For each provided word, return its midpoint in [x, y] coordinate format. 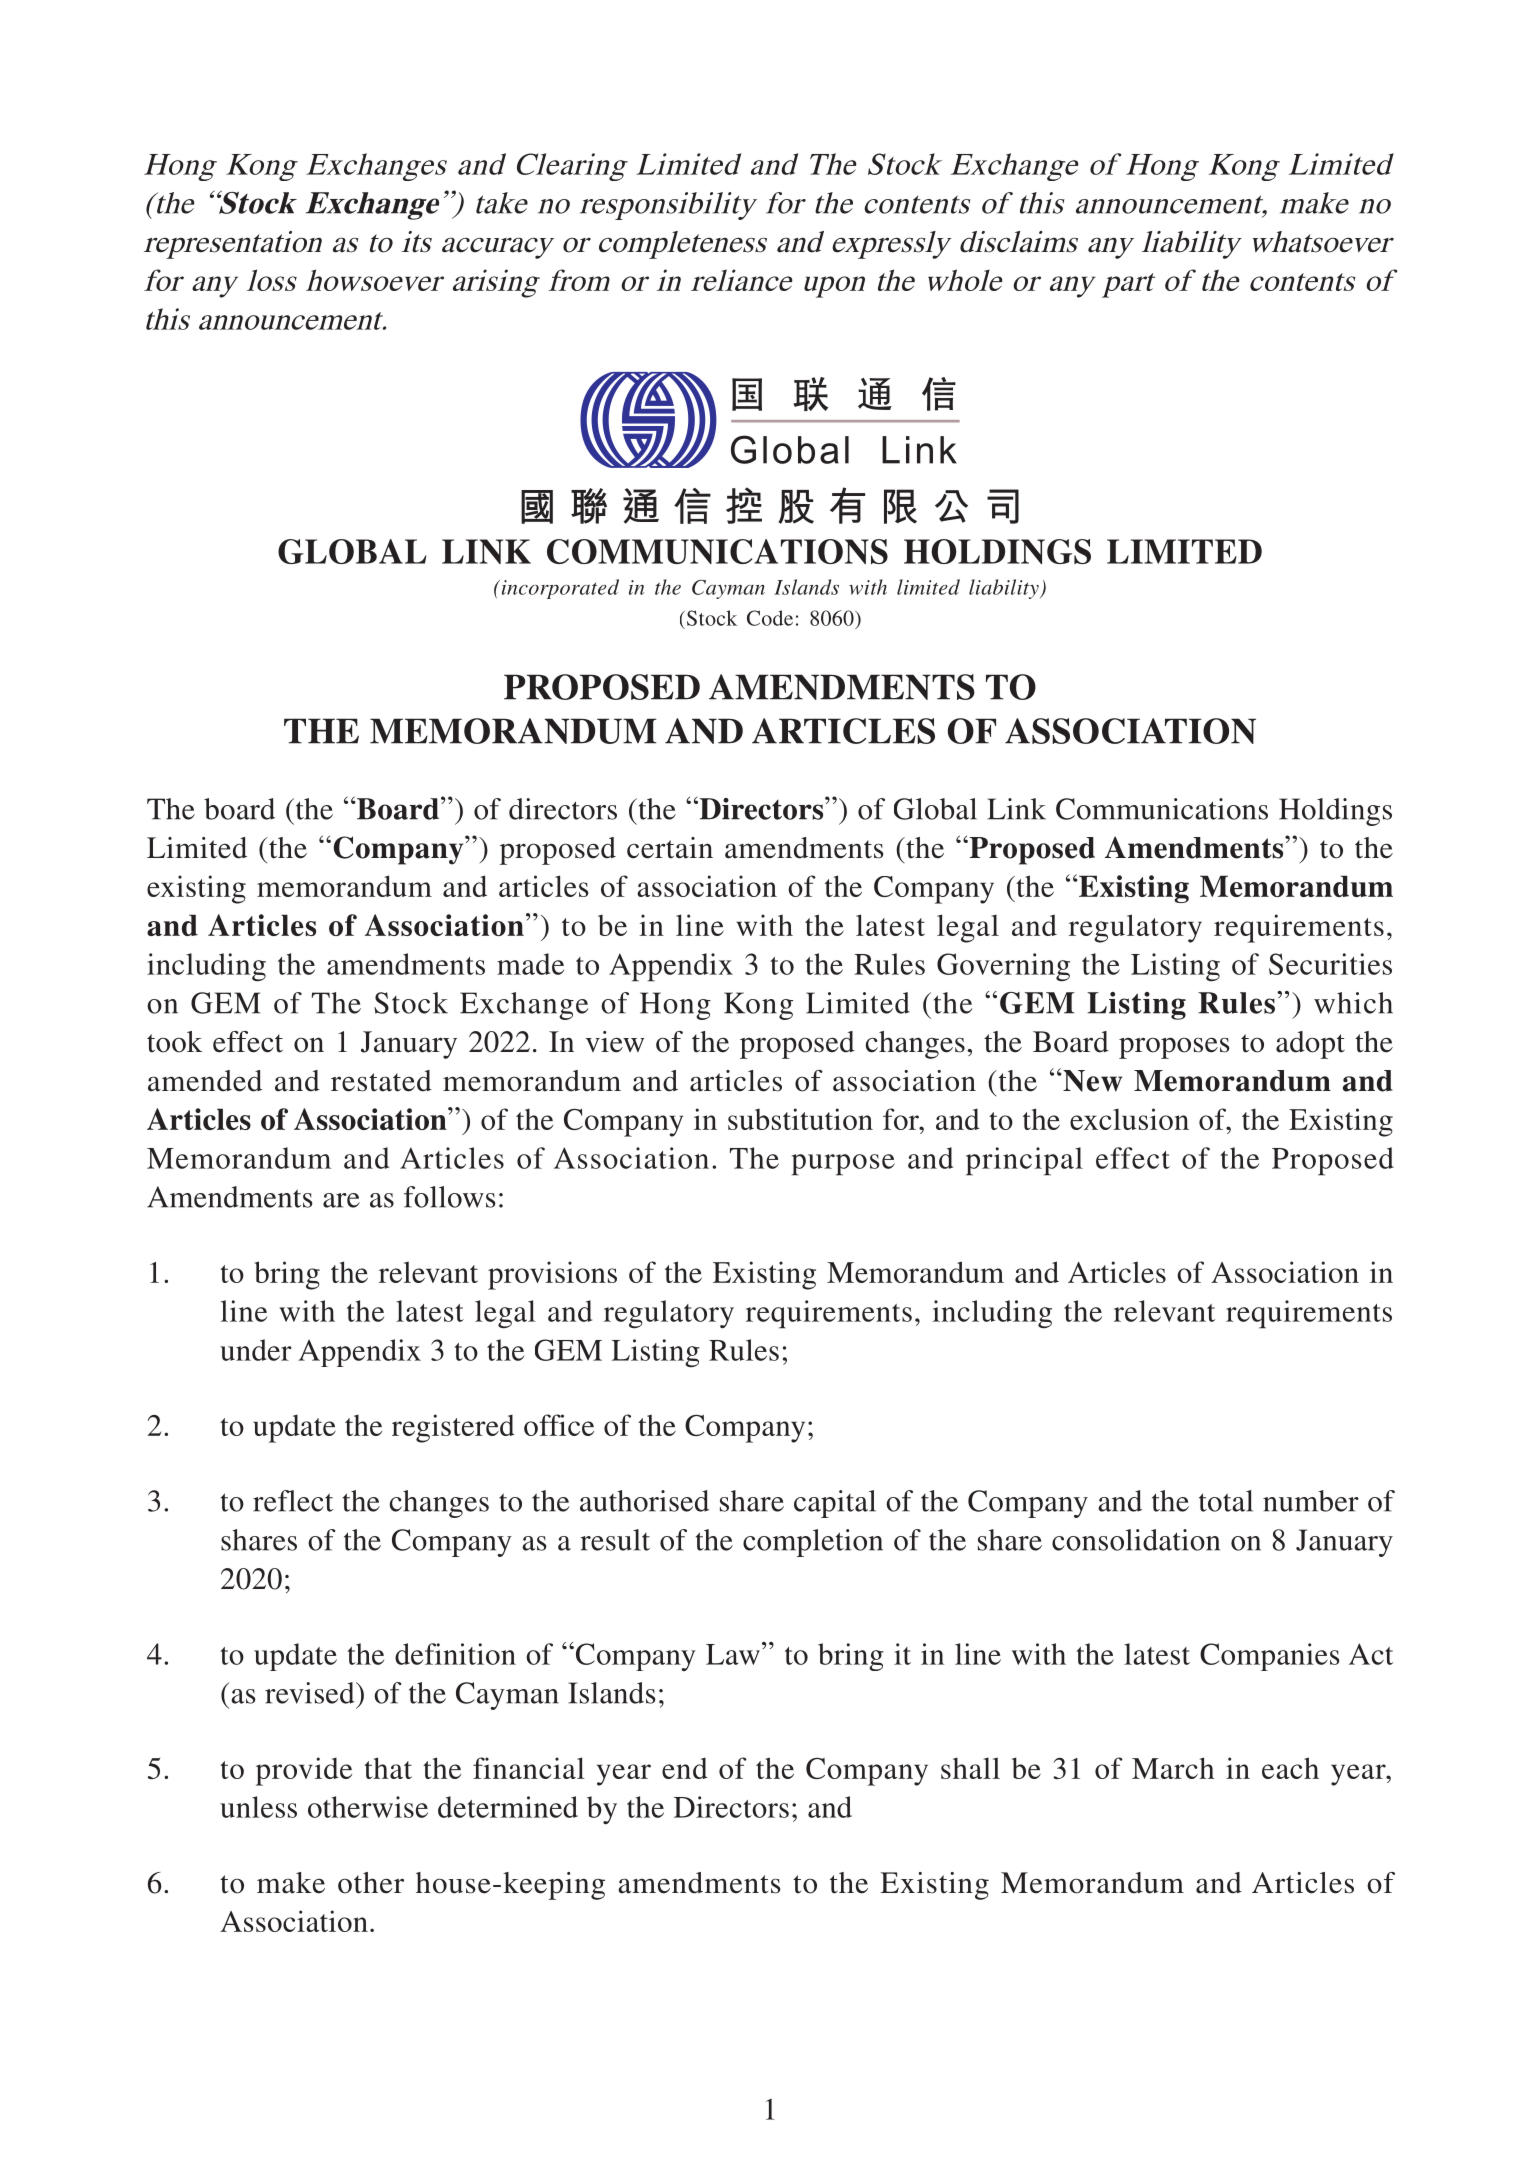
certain [670, 848]
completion [813, 1543]
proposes [1174, 1048]
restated [381, 1081]
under [256, 1350]
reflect [293, 1501]
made [530, 964]
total [1226, 1501]
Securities [1330, 964]
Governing [1003, 967]
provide [304, 1771]
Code [770, 618]
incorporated [559, 589]
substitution [800, 1119]
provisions [552, 1275]
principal [1024, 1161]
